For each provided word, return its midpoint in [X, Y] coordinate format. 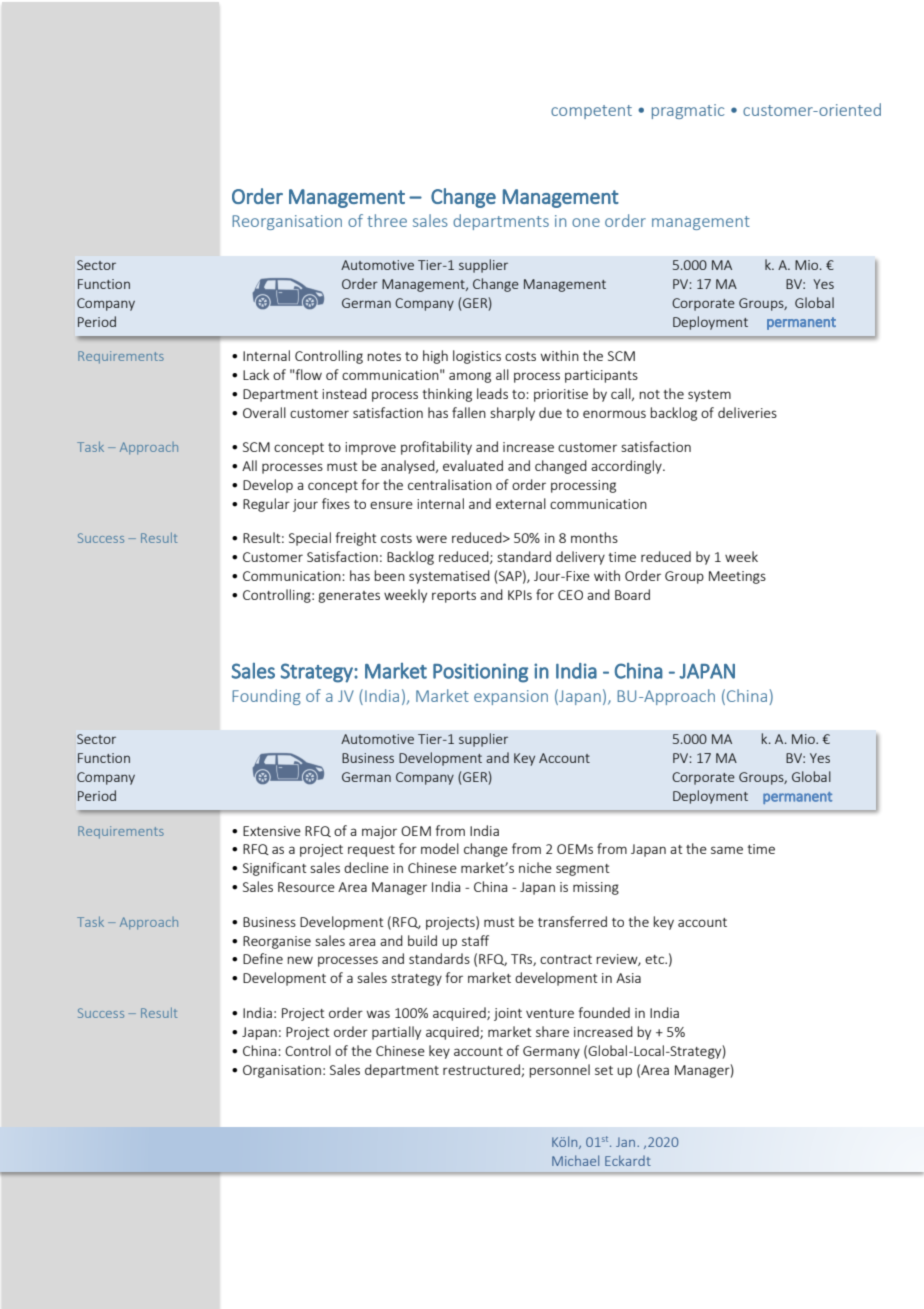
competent [591, 112]
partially [396, 1033]
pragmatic [688, 111]
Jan [625, 1142]
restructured [482, 1070]
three [387, 220]
